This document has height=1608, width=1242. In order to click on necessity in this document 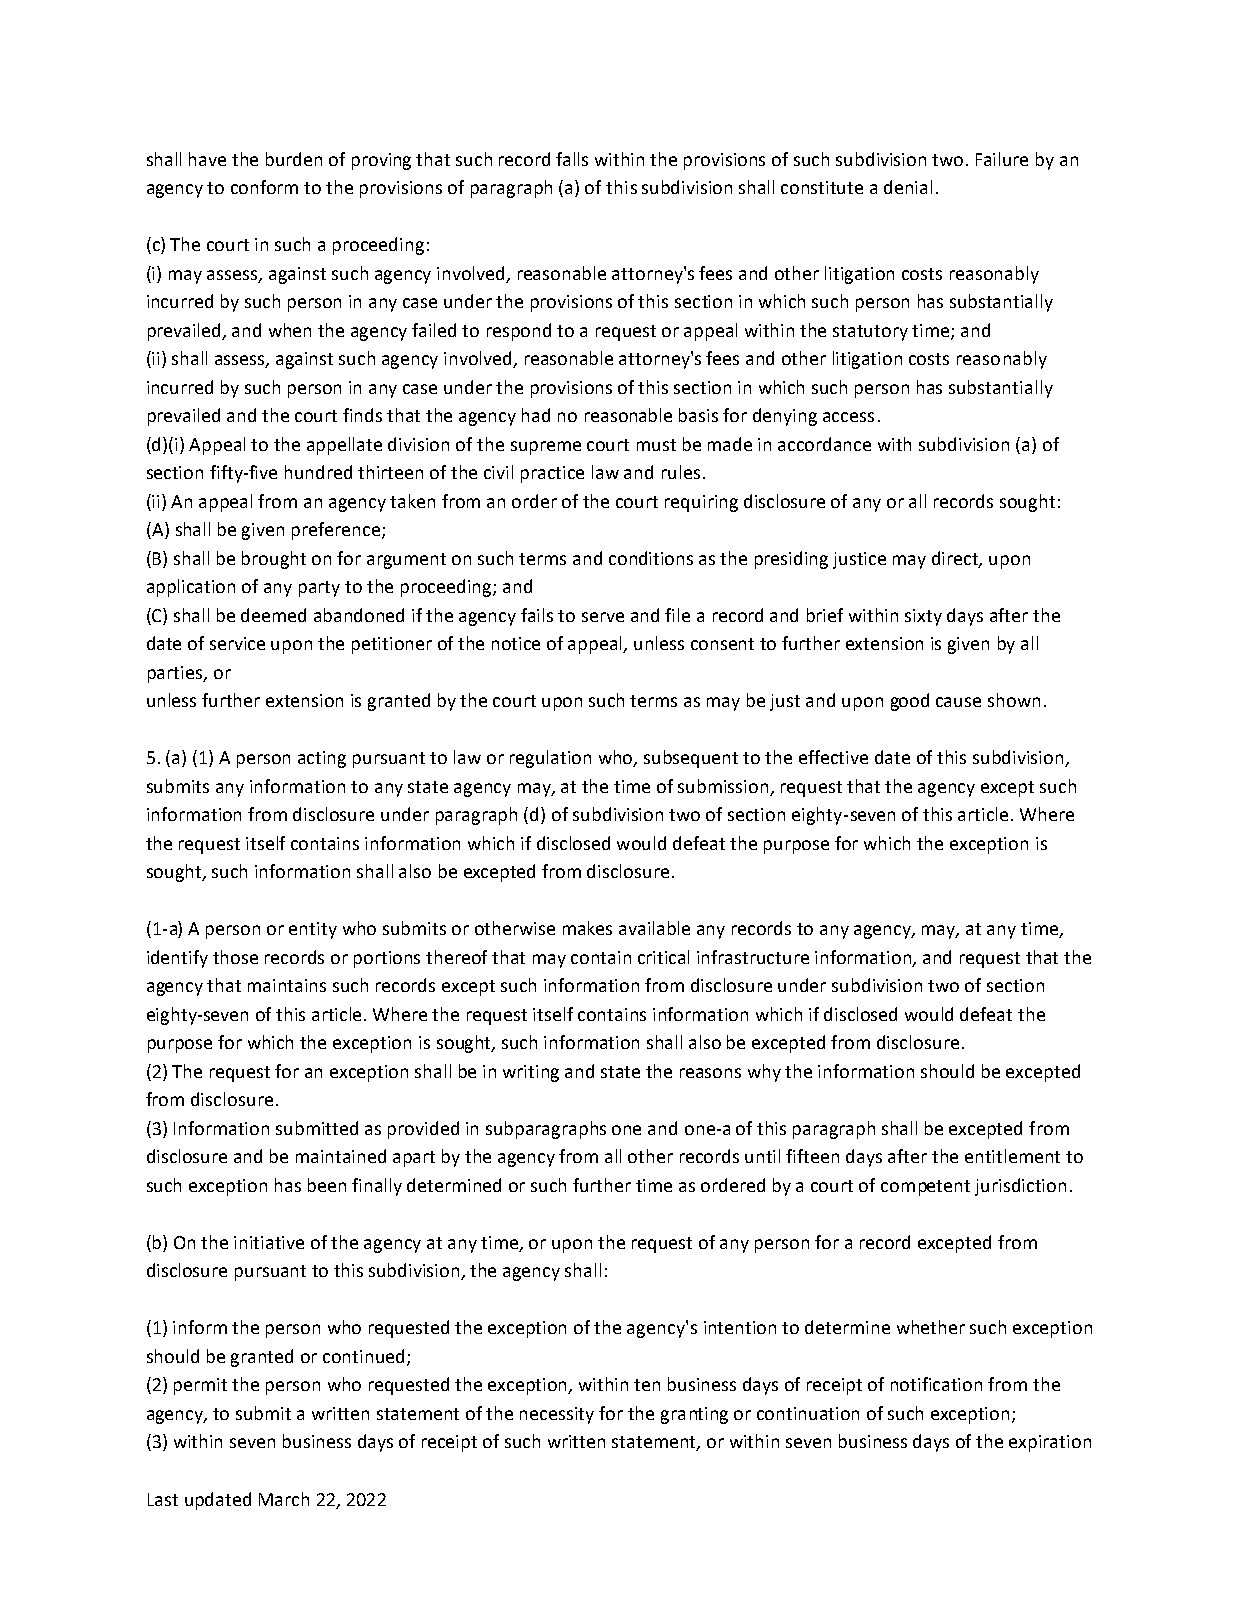, I will do `click(557, 1415)`.
